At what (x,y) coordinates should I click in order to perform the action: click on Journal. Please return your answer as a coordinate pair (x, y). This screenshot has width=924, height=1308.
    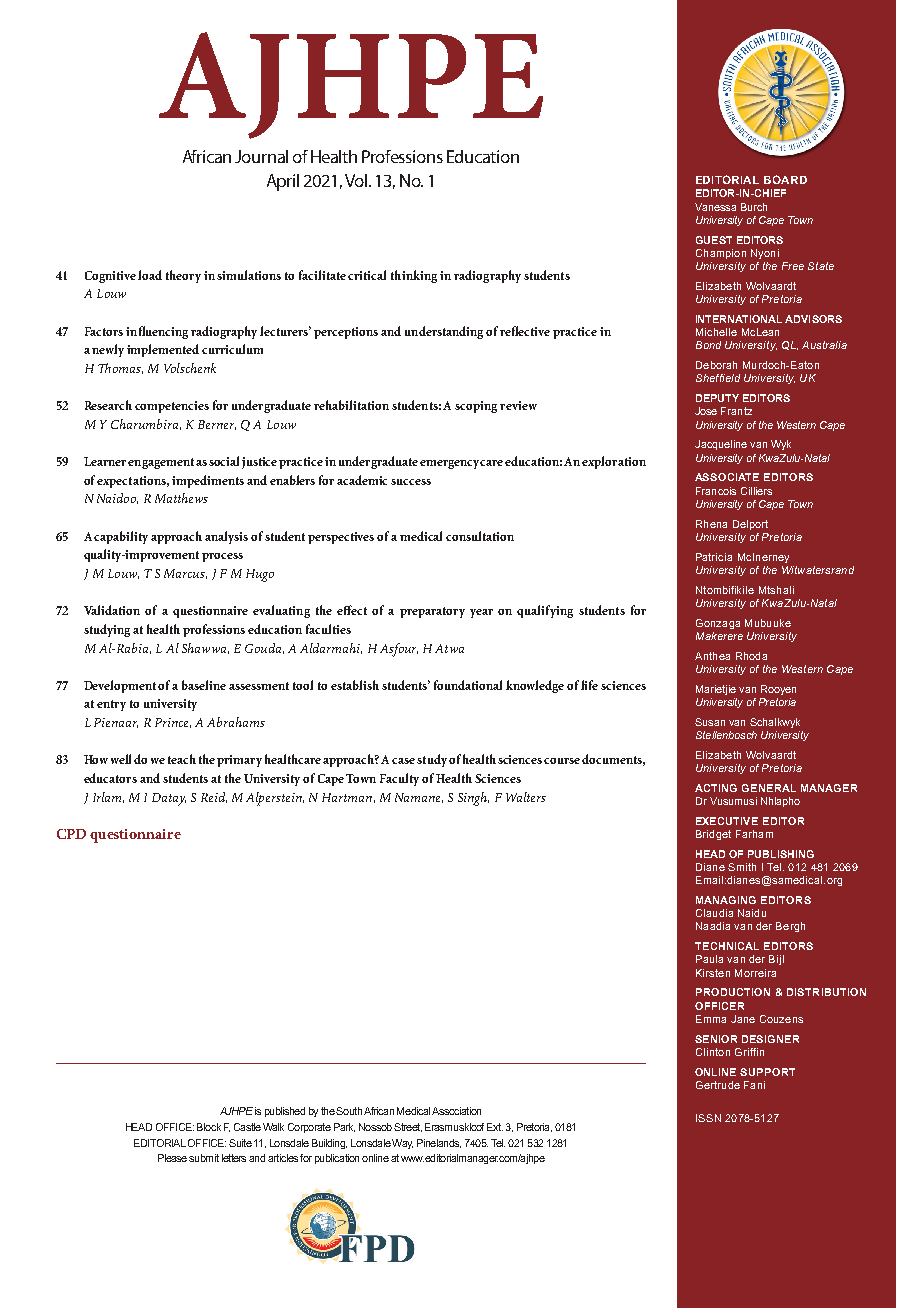
    Looking at the image, I should click on (261, 156).
